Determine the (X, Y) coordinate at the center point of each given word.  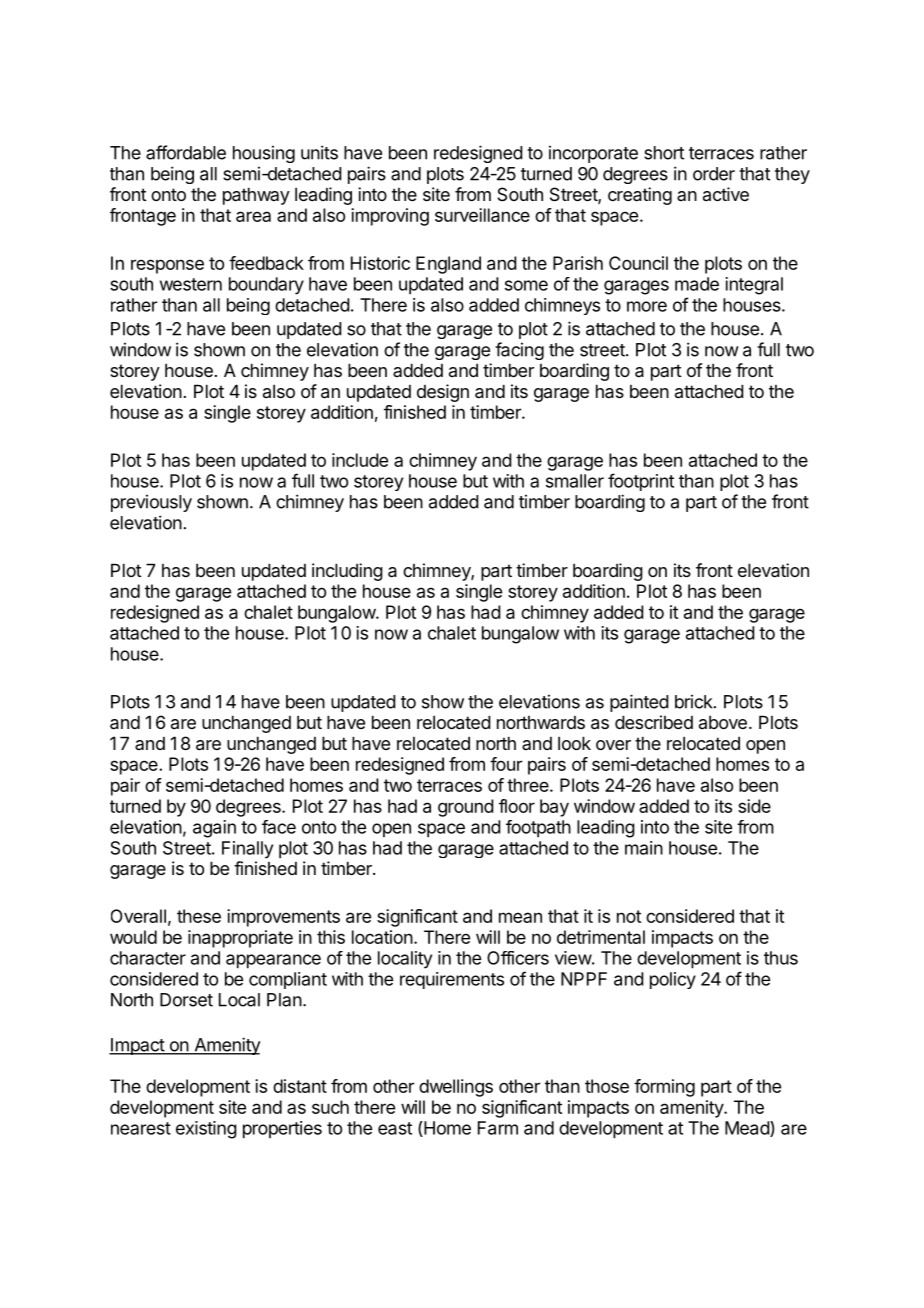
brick (693, 702)
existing (206, 1130)
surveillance (482, 215)
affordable (186, 152)
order (714, 174)
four (506, 764)
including (347, 572)
